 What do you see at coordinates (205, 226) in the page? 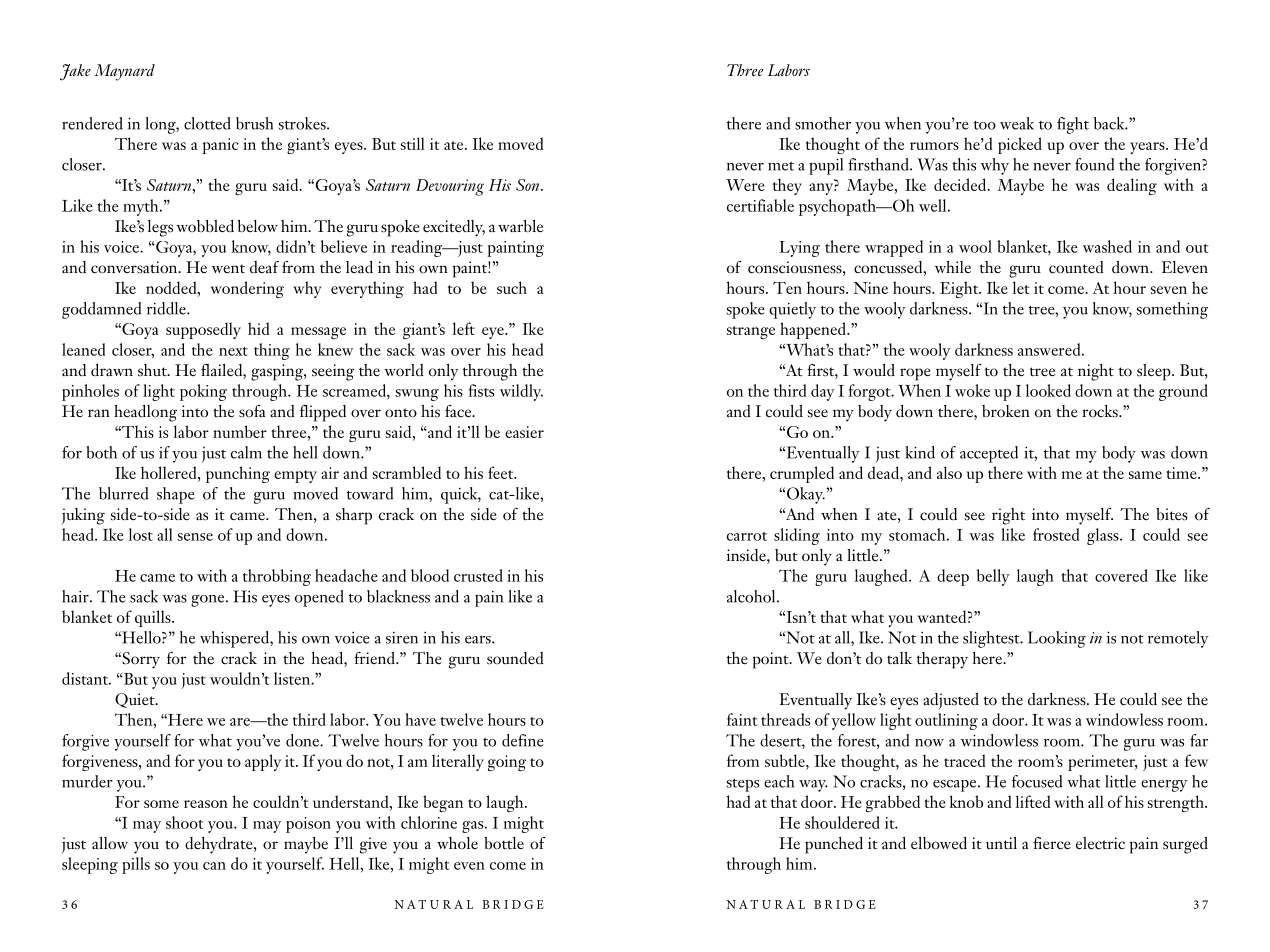
I see `wobbled` at bounding box center [205, 226].
